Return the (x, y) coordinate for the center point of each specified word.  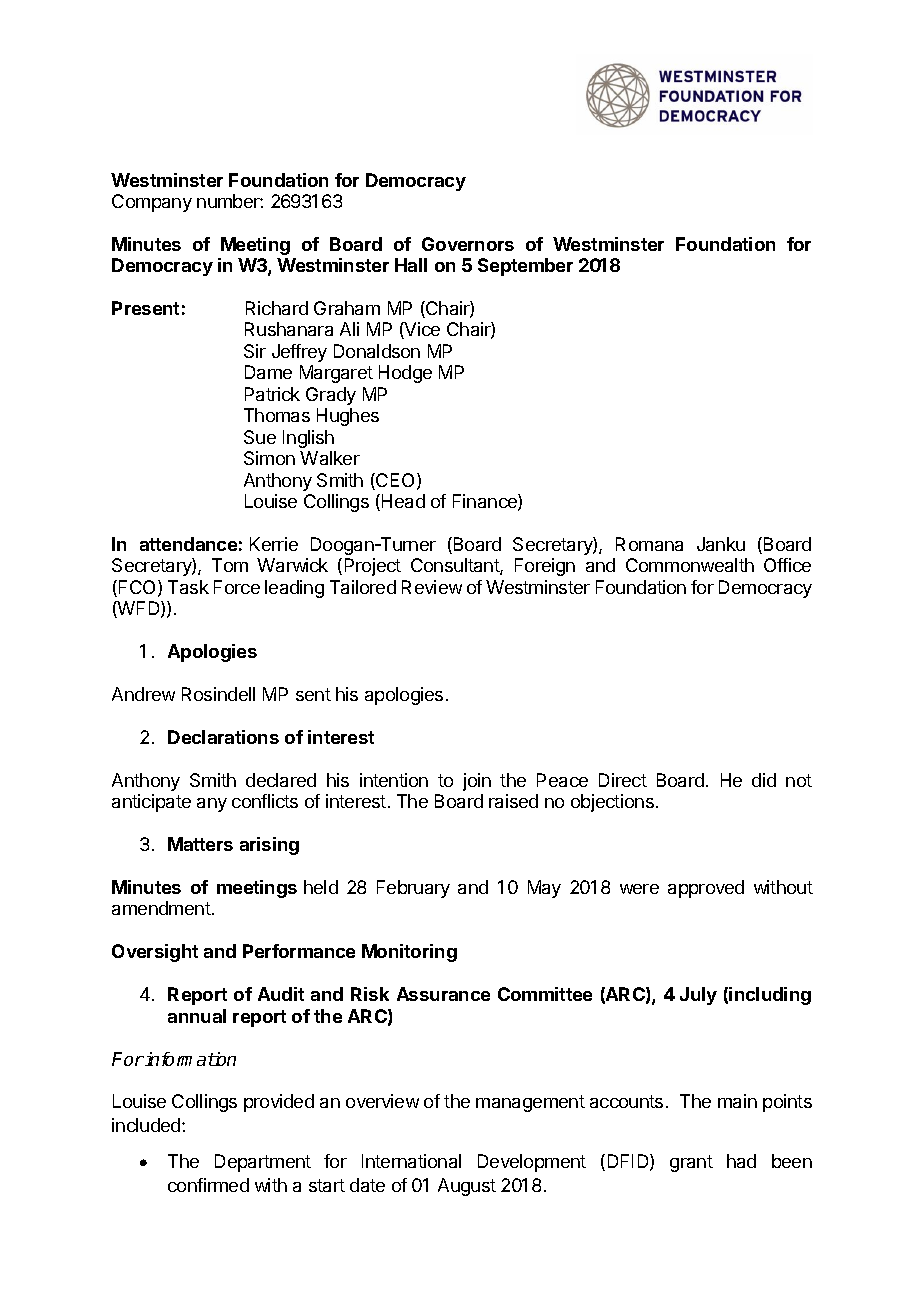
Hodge (405, 374)
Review (432, 587)
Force (237, 587)
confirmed (208, 1185)
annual (197, 1016)
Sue (260, 437)
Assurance (443, 994)
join (477, 782)
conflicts (265, 801)
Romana (649, 544)
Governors (468, 244)
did (764, 780)
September (525, 267)
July (698, 996)
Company (152, 203)
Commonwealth (690, 565)
